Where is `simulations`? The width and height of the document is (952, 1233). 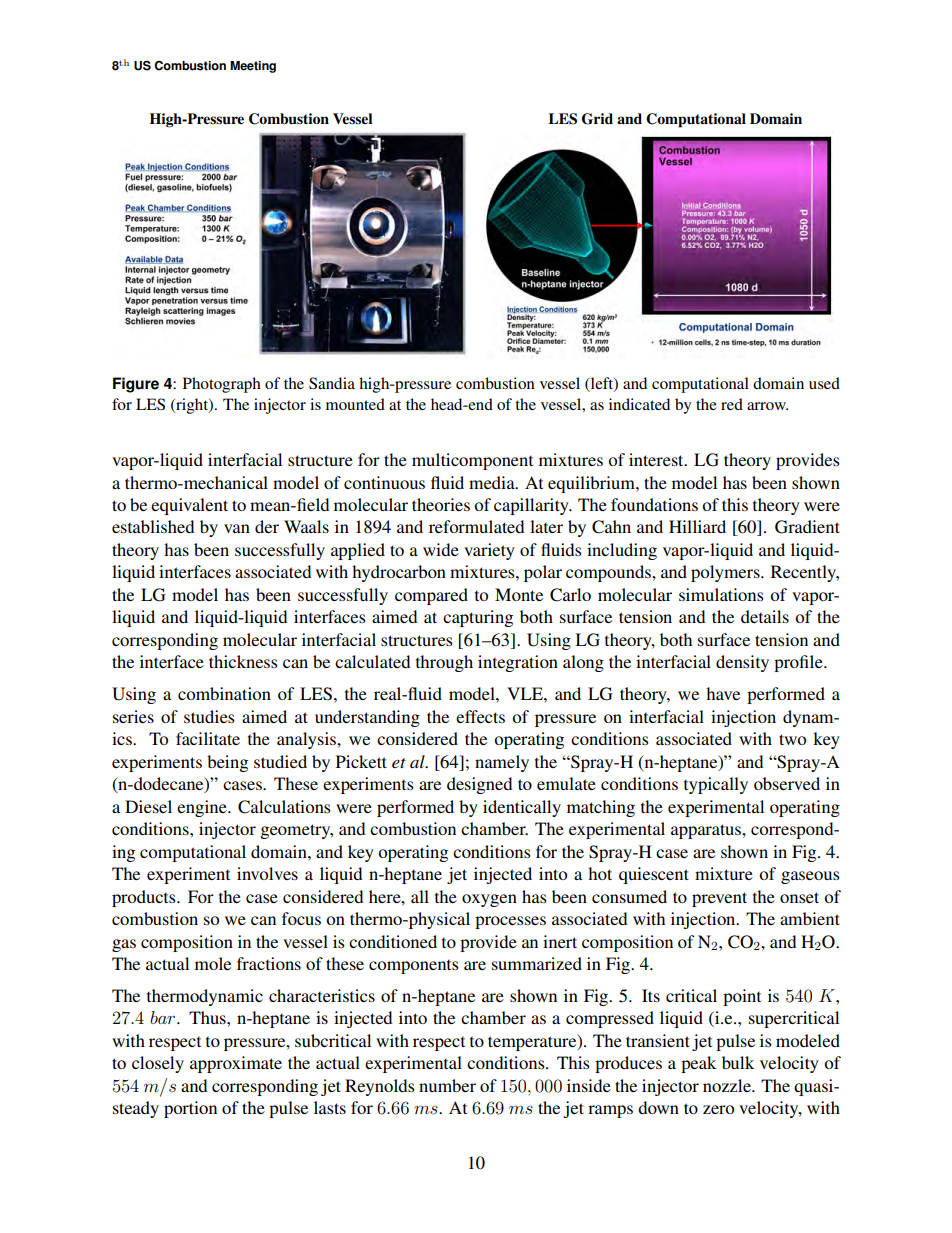 simulations is located at coordinates (721, 594).
